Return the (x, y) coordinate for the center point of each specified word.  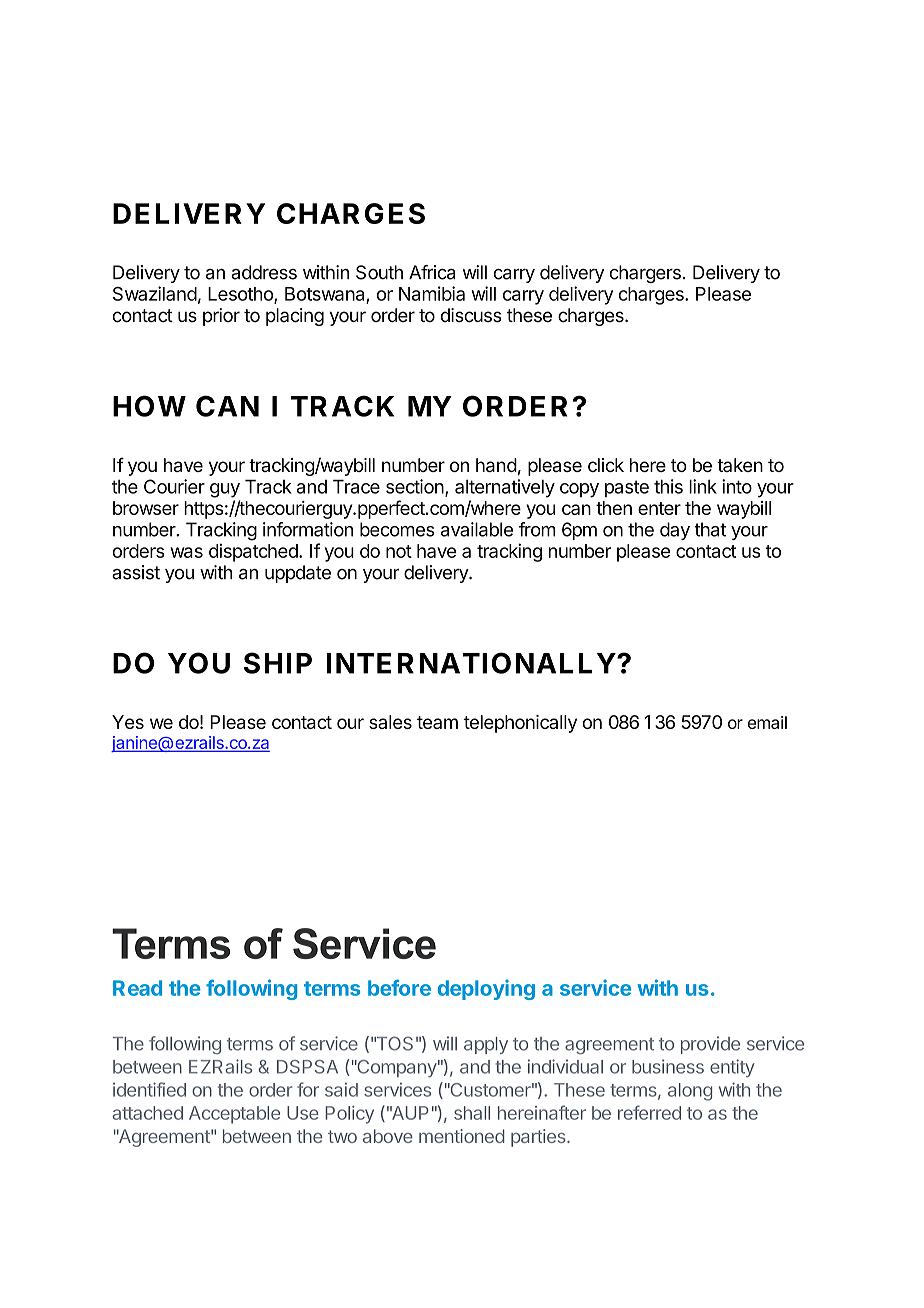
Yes (128, 722)
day (675, 531)
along (690, 1092)
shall (472, 1113)
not (399, 551)
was (186, 552)
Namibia (432, 293)
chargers (645, 274)
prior (221, 317)
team (437, 722)
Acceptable (234, 1115)
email (767, 722)
